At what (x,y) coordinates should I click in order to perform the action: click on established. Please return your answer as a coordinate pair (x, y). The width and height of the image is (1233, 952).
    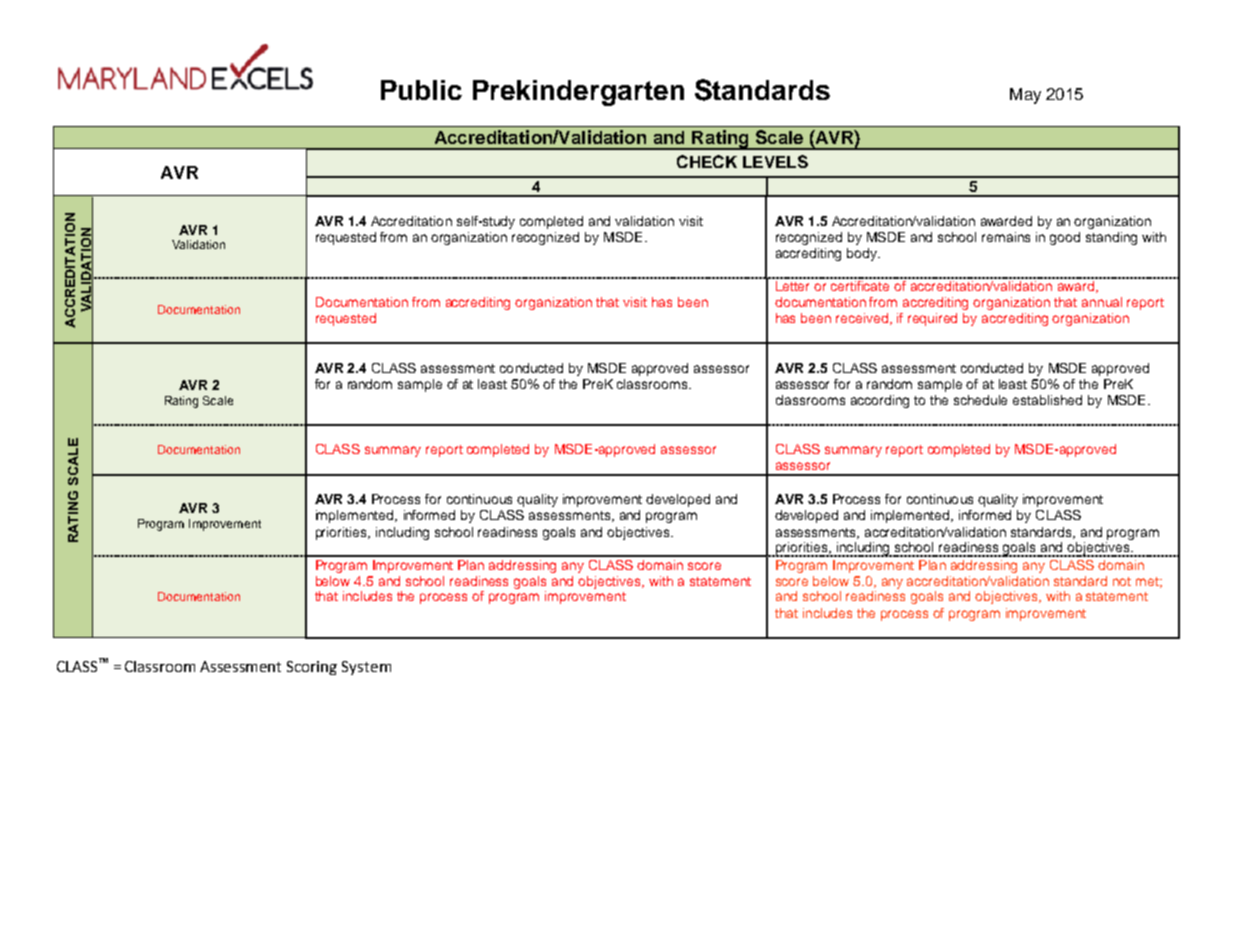
    Looking at the image, I should click on (1047, 400).
